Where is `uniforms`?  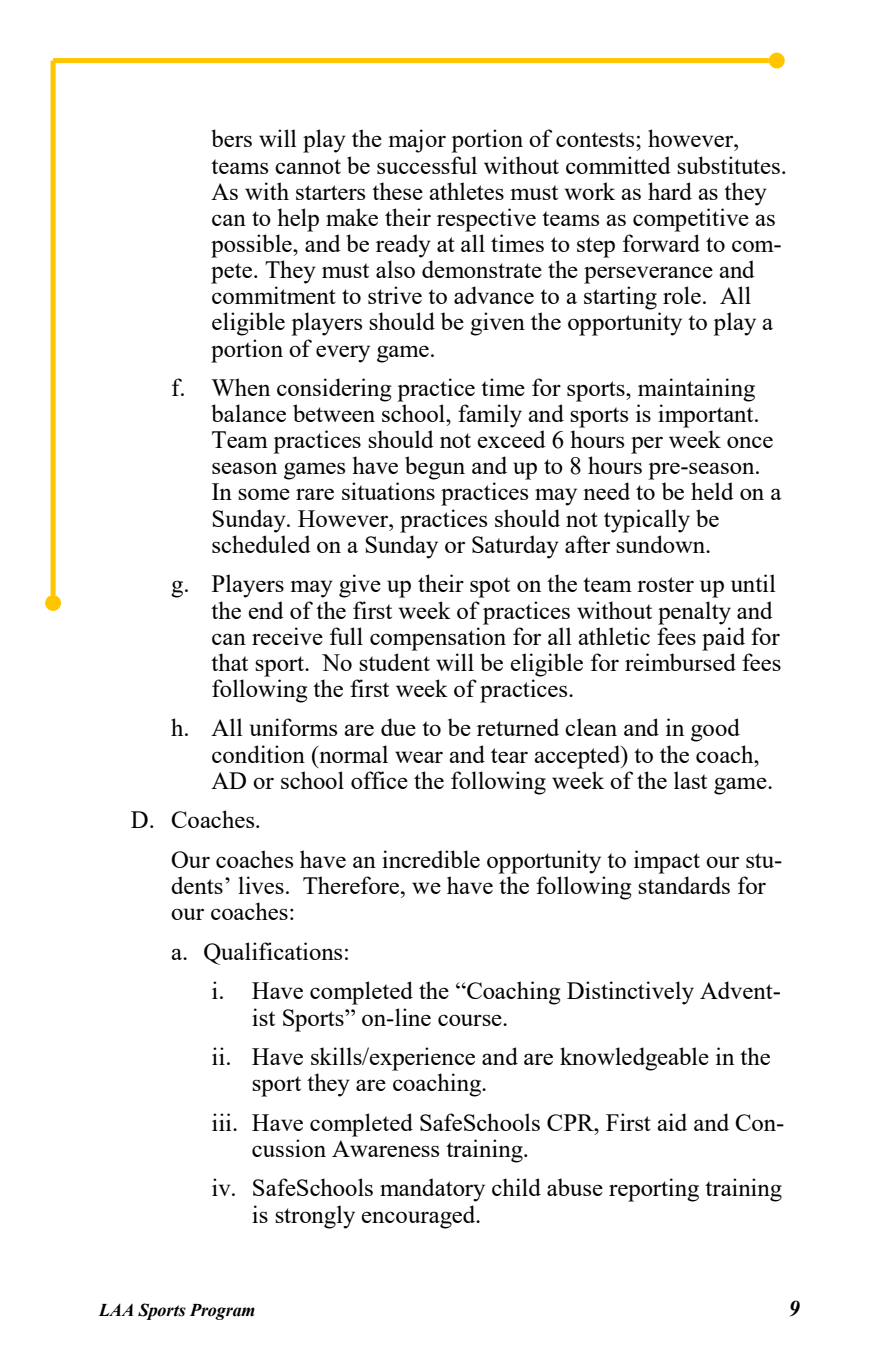 uniforms is located at coordinates (293, 727).
